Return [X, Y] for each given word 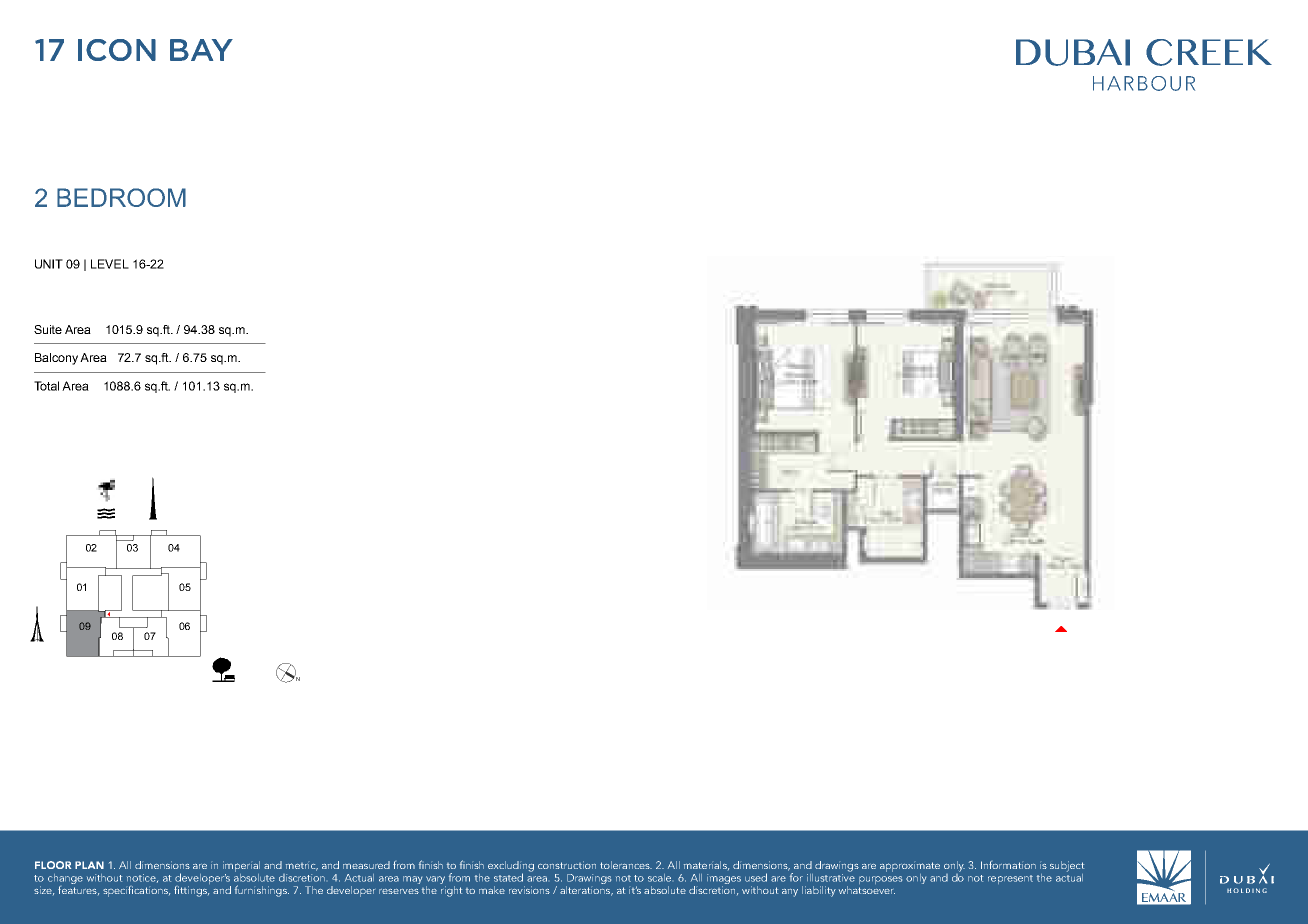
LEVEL [110, 264]
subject [1067, 866]
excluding [511, 867]
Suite [48, 329]
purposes [880, 880]
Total [46, 386]
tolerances [626, 865]
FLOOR [53, 865]
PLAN [89, 865]
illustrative [831, 876]
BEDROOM [121, 197]
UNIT [49, 264]
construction [567, 865]
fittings [191, 891]
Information [1008, 865]
